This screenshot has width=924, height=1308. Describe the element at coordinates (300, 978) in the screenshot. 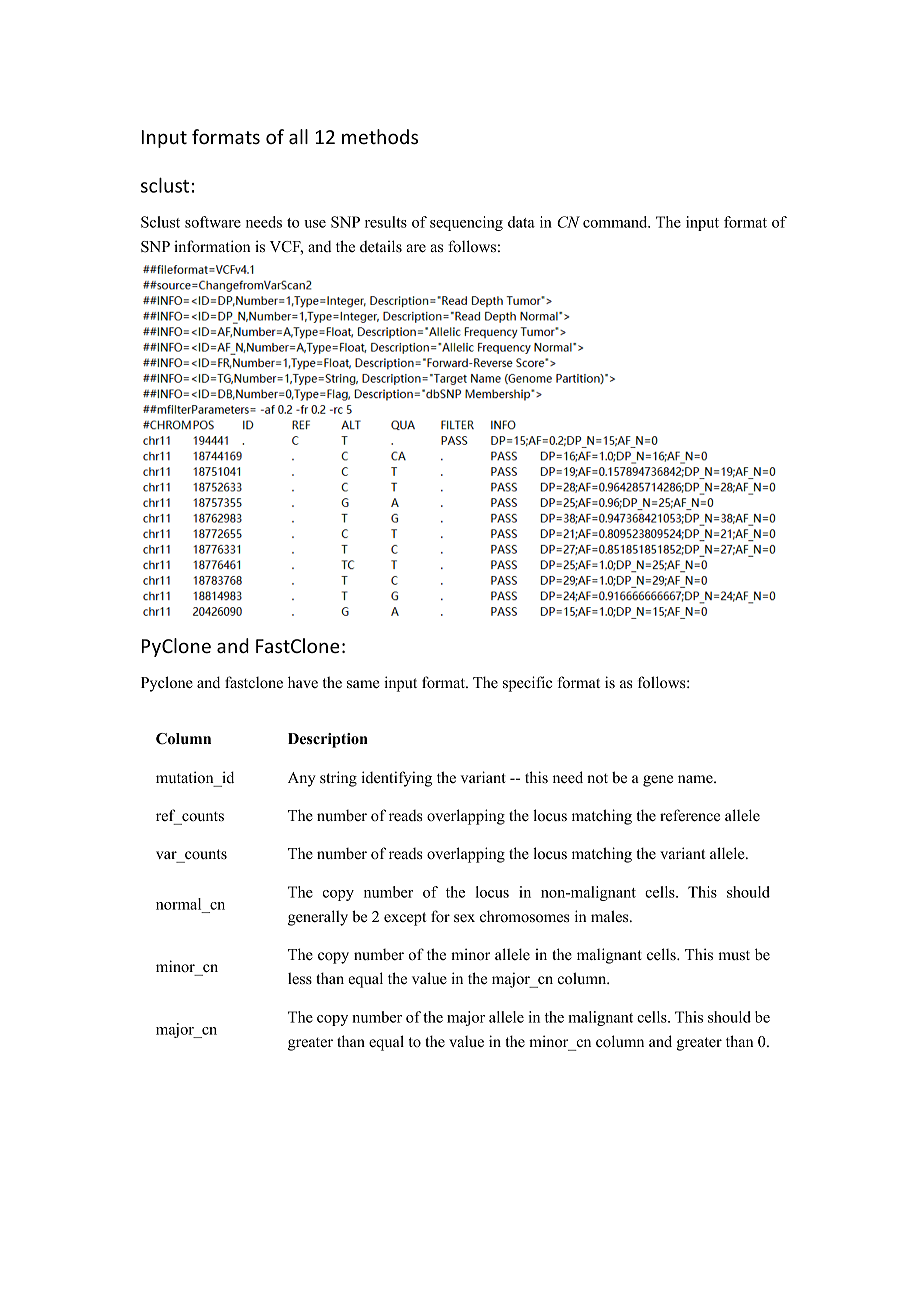

I see `less` at that location.
